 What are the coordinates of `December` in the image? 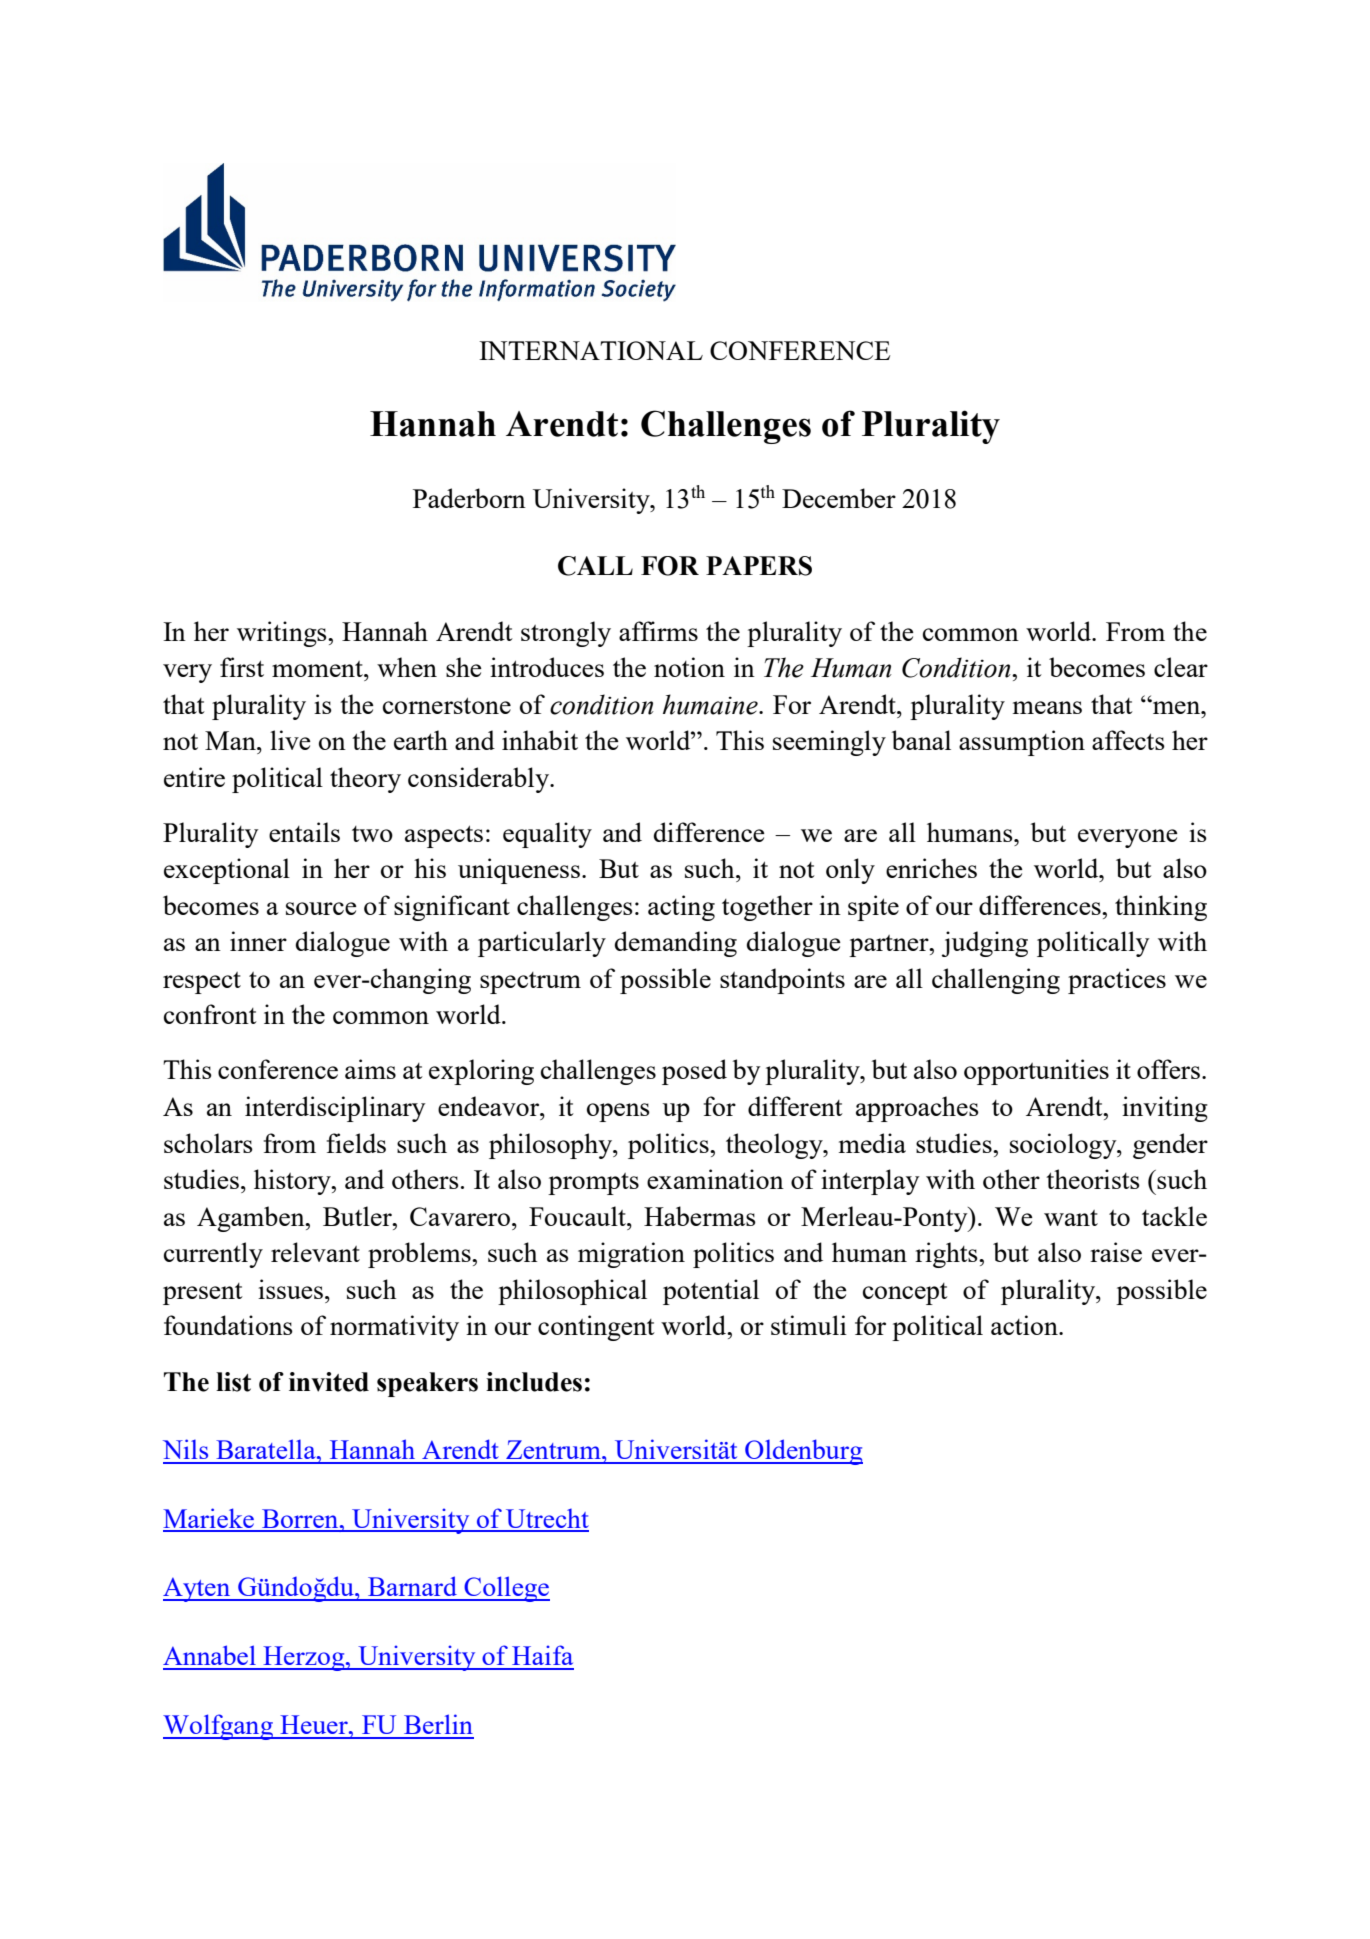 It's located at (839, 498).
